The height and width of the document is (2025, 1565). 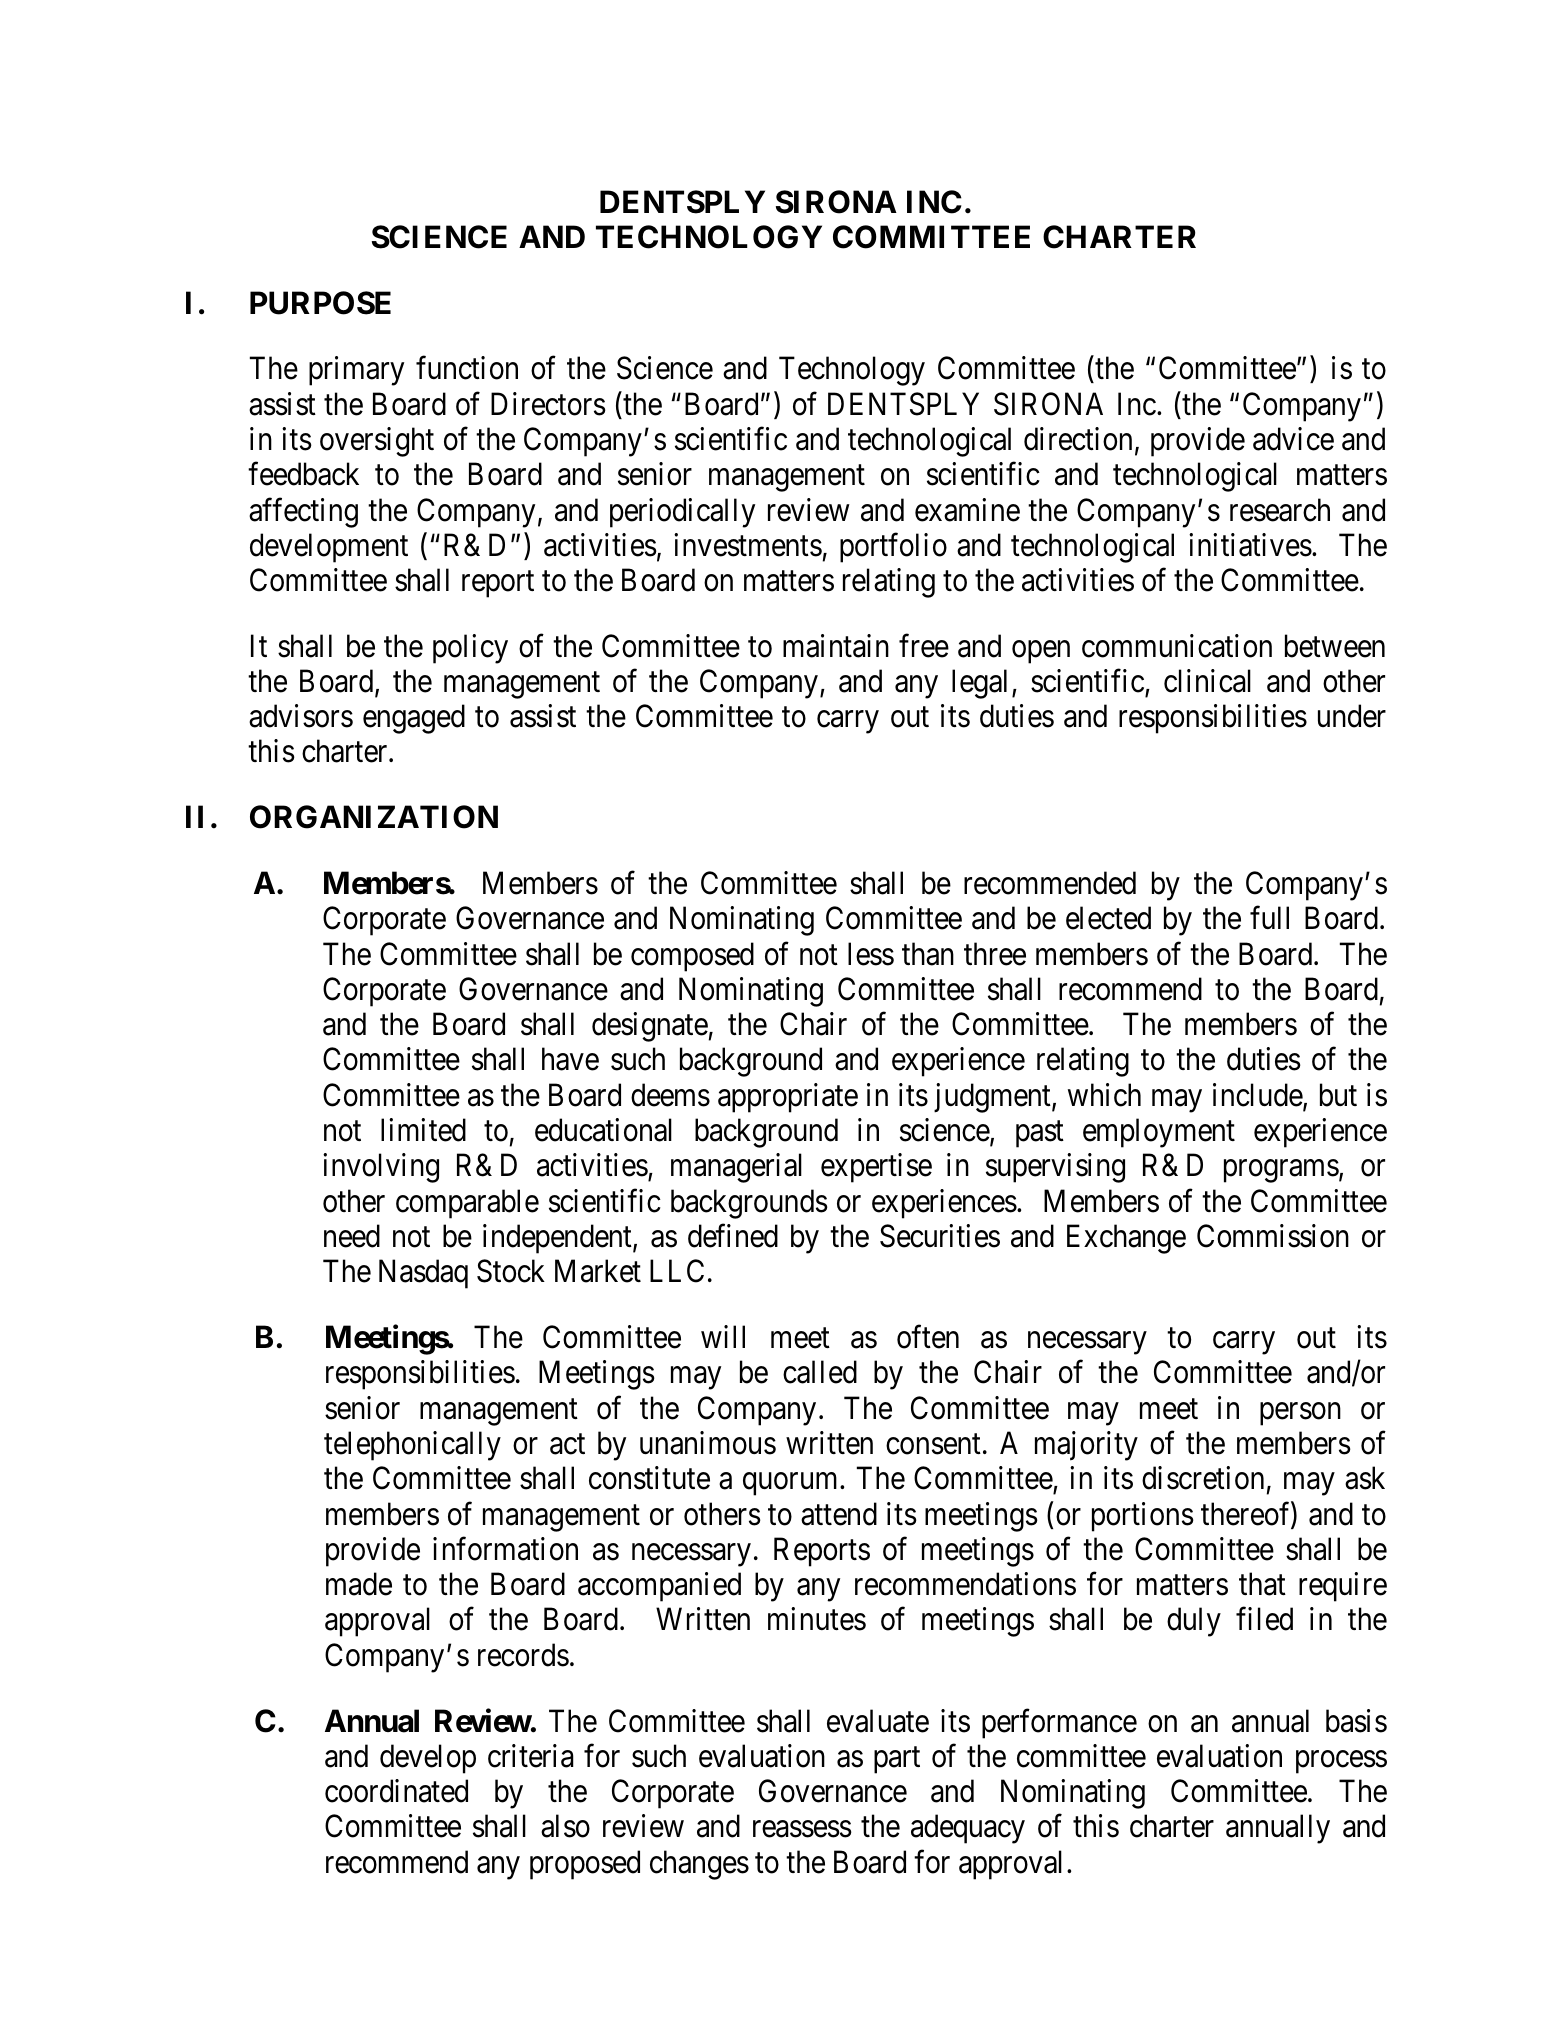 I want to click on include, so click(x=1258, y=1096).
